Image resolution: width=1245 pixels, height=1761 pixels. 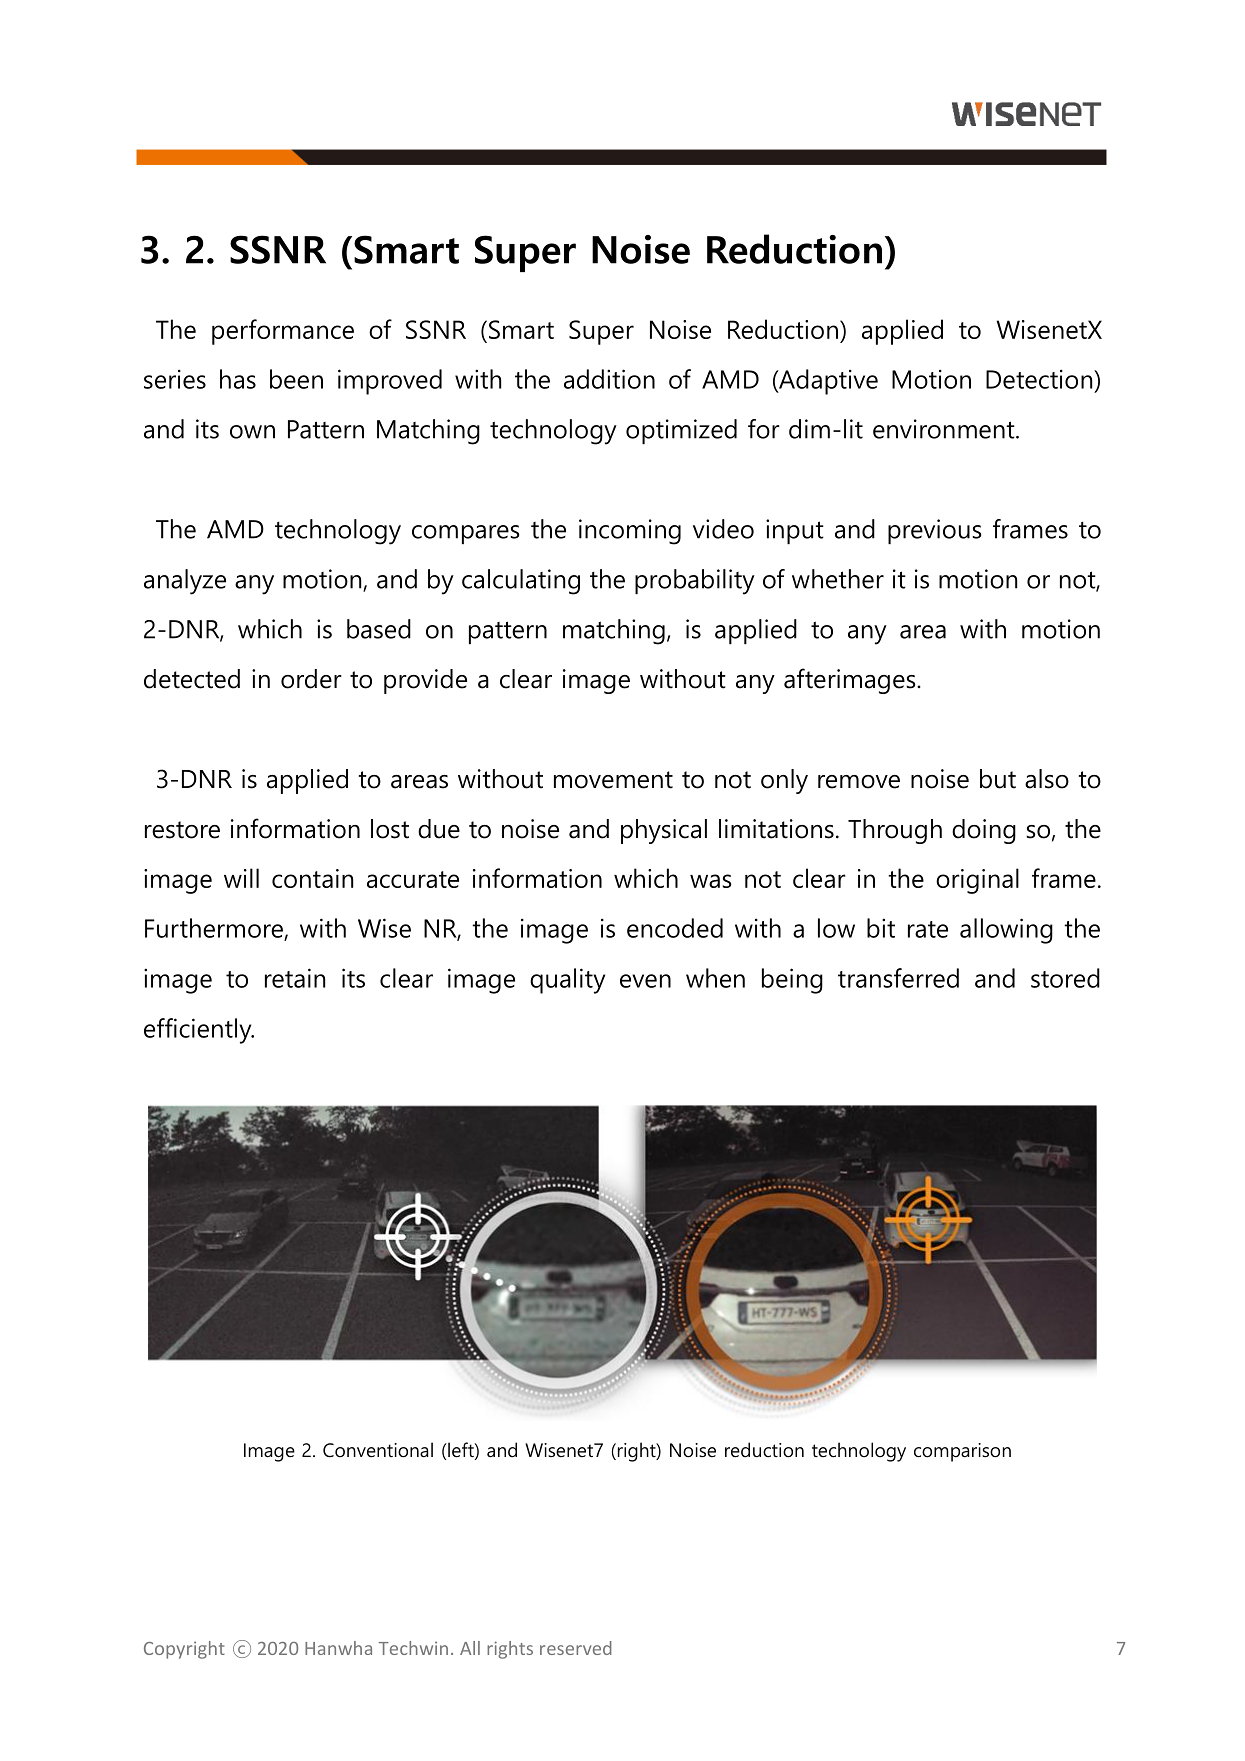 What do you see at coordinates (312, 878) in the page?
I see `contain` at bounding box center [312, 878].
